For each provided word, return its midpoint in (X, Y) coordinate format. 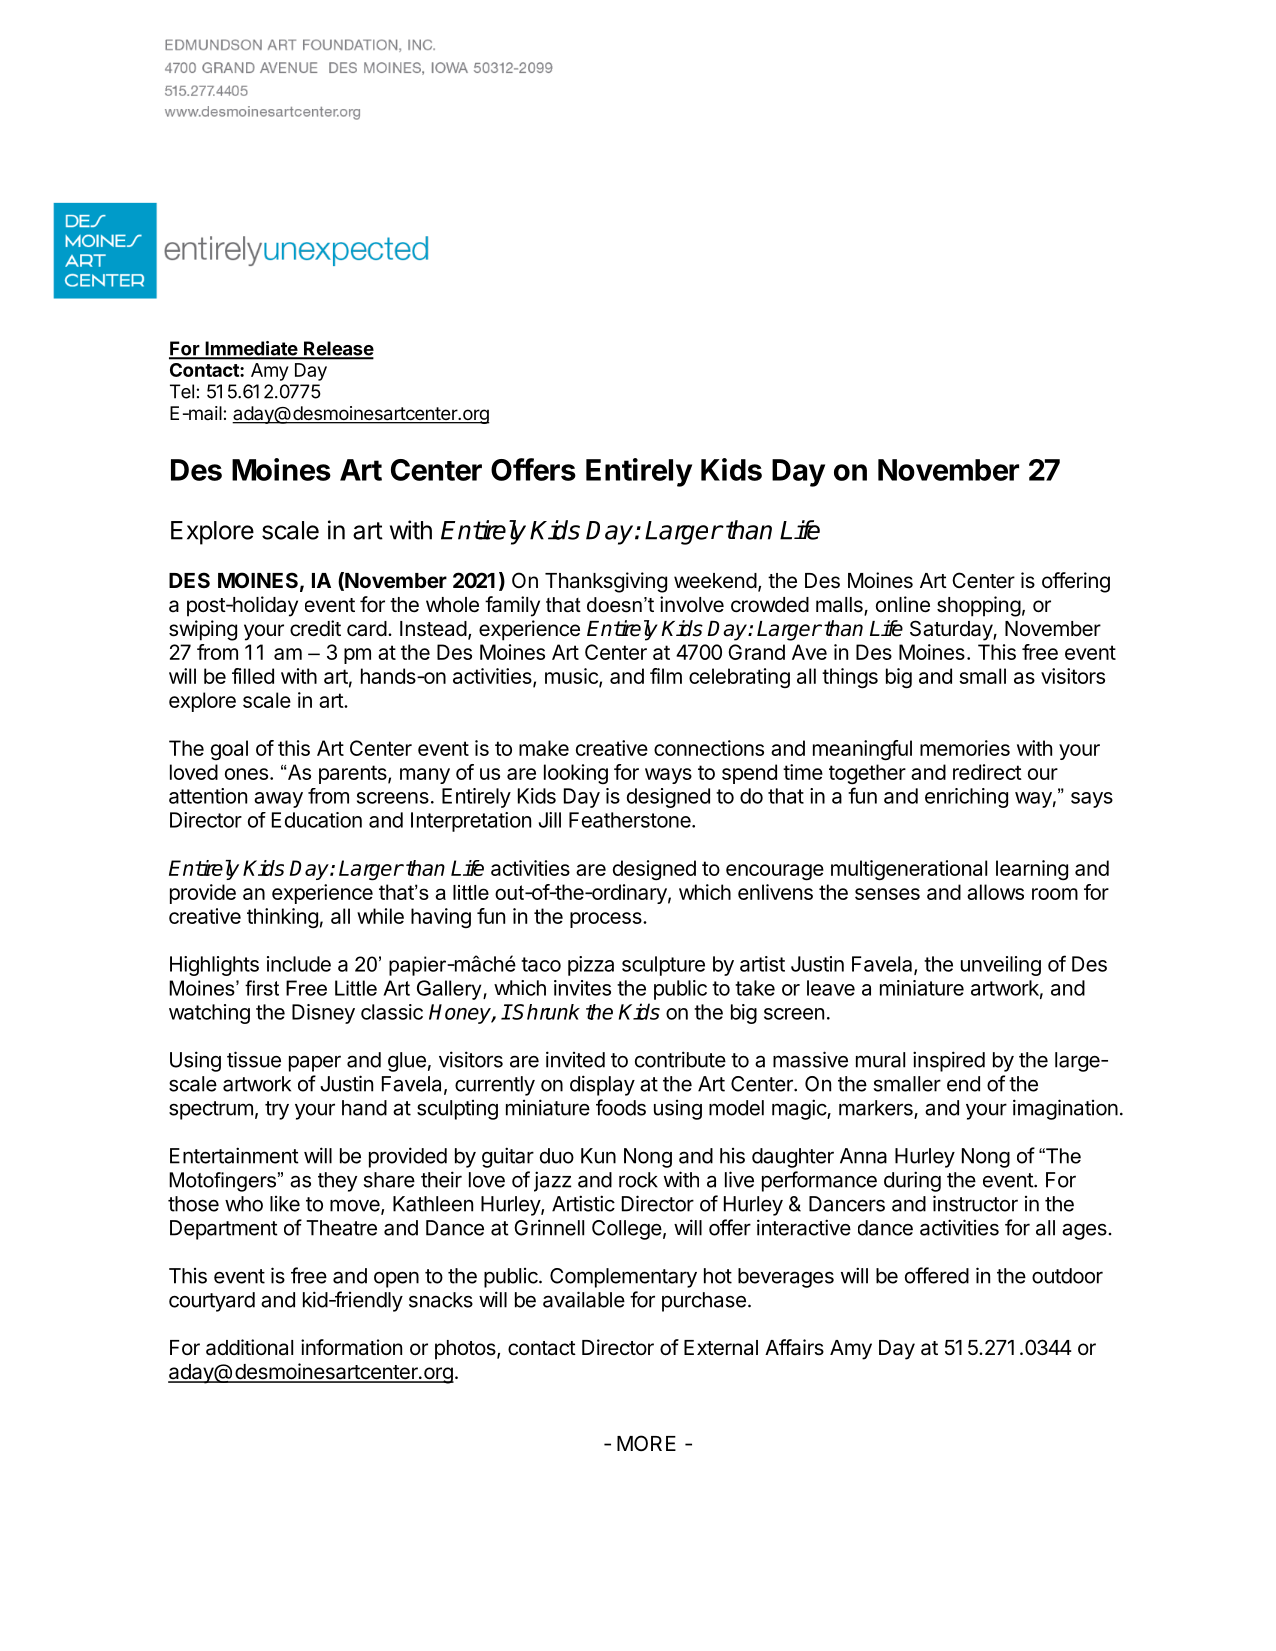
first (262, 988)
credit (315, 628)
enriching (966, 798)
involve (692, 604)
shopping (979, 606)
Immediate (251, 349)
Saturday (952, 630)
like (285, 1204)
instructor (975, 1203)
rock (638, 1180)
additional (249, 1347)
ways (668, 776)
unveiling (1001, 966)
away (278, 800)
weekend (715, 581)
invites (582, 988)
